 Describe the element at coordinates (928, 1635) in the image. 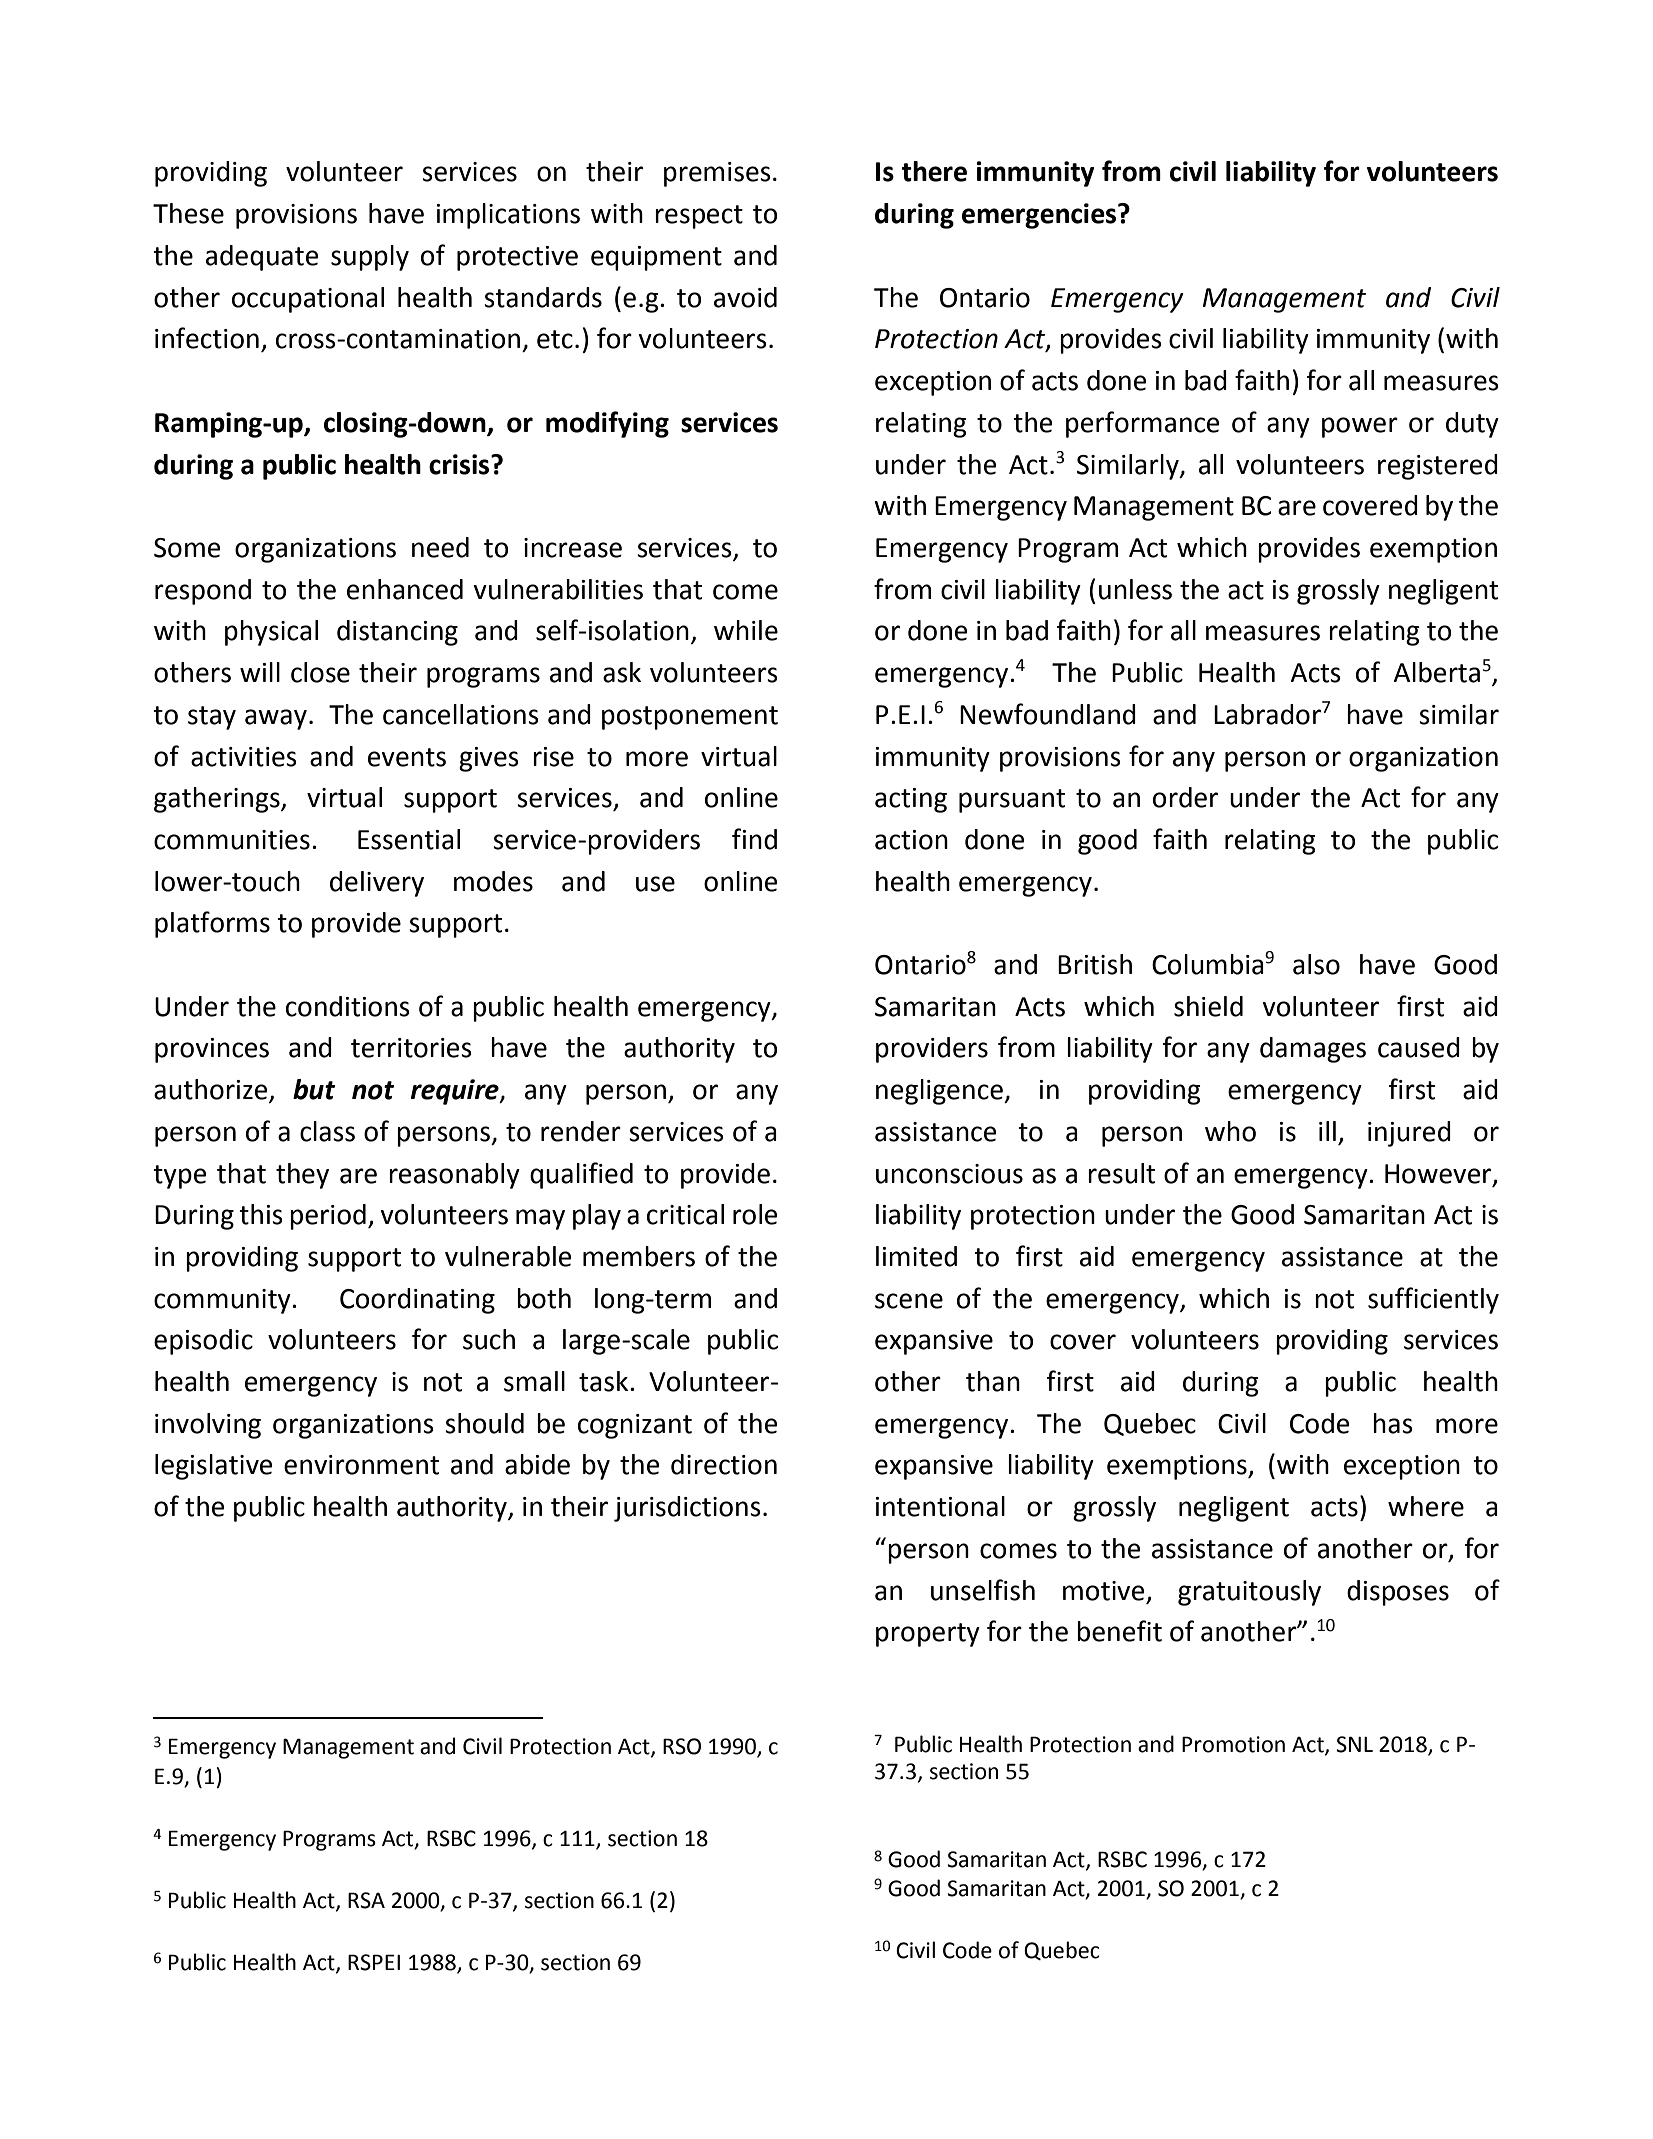

I see `property` at that location.
